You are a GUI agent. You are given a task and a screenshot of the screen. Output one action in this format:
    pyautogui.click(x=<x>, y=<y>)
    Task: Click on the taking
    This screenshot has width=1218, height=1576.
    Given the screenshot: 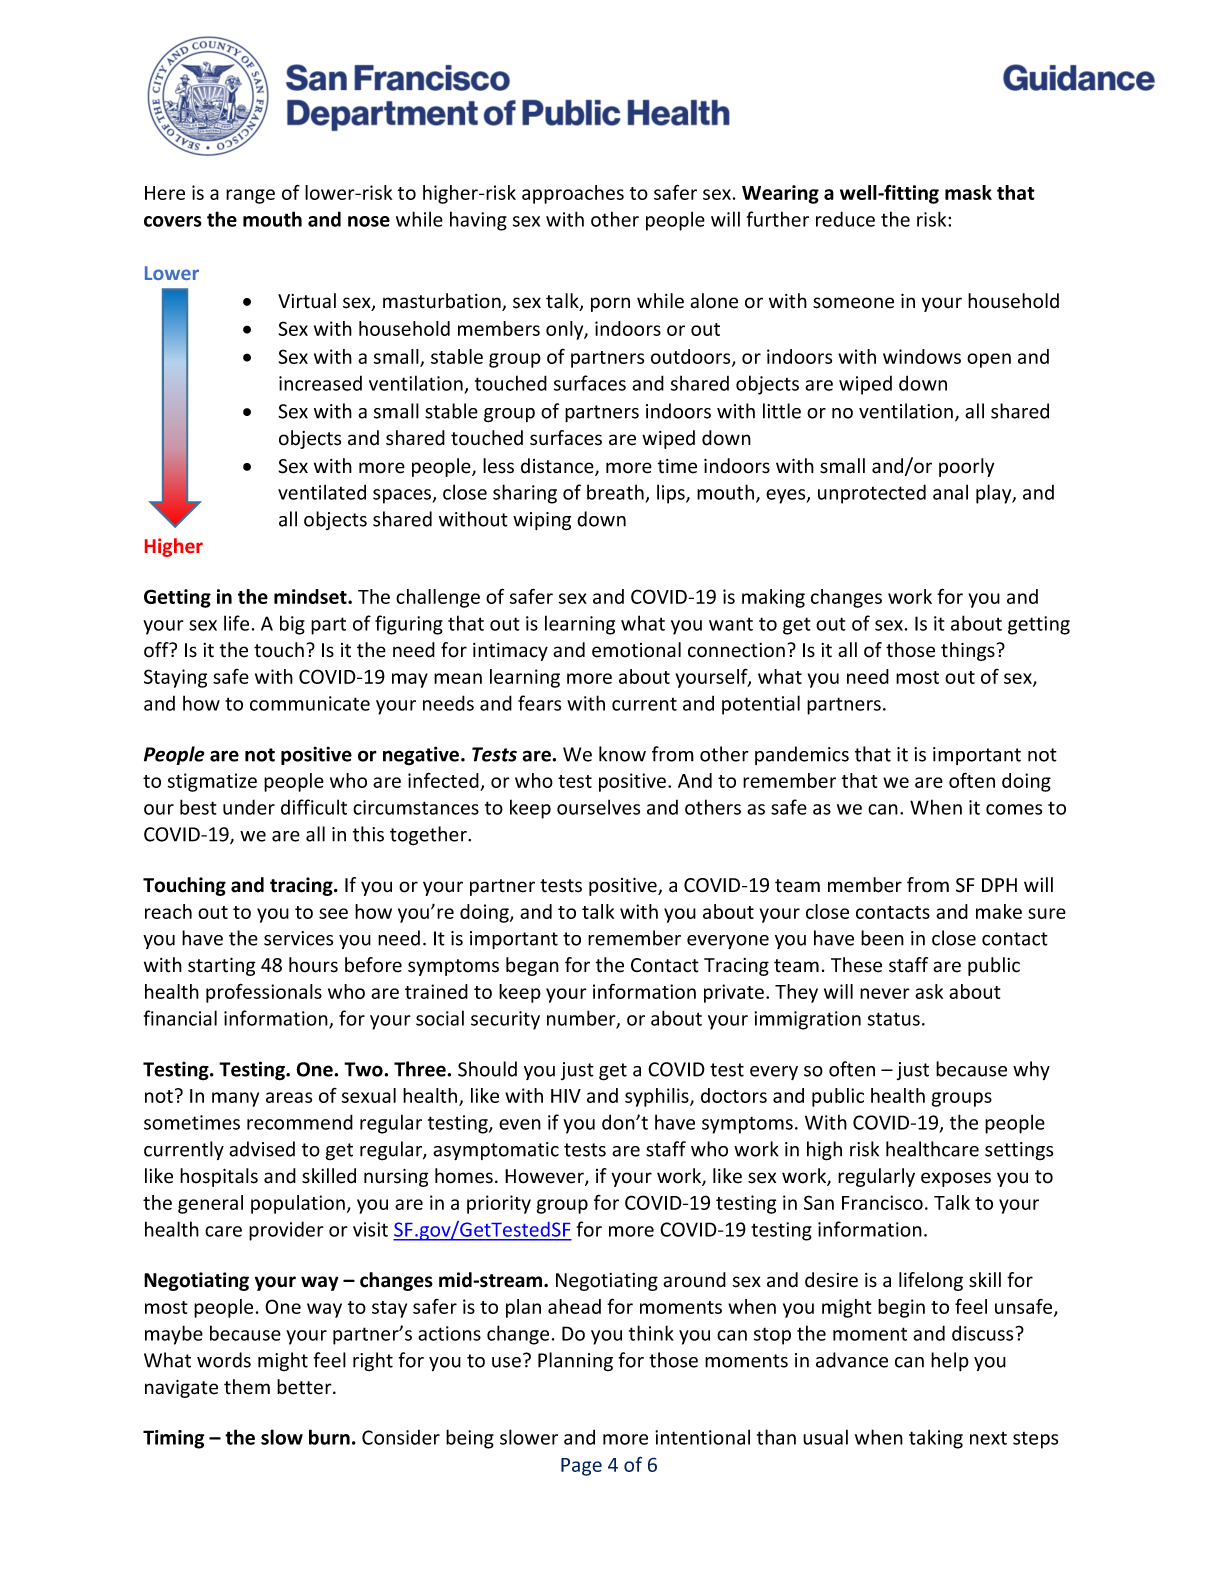 What is the action you would take?
    pyautogui.click(x=936, y=1439)
